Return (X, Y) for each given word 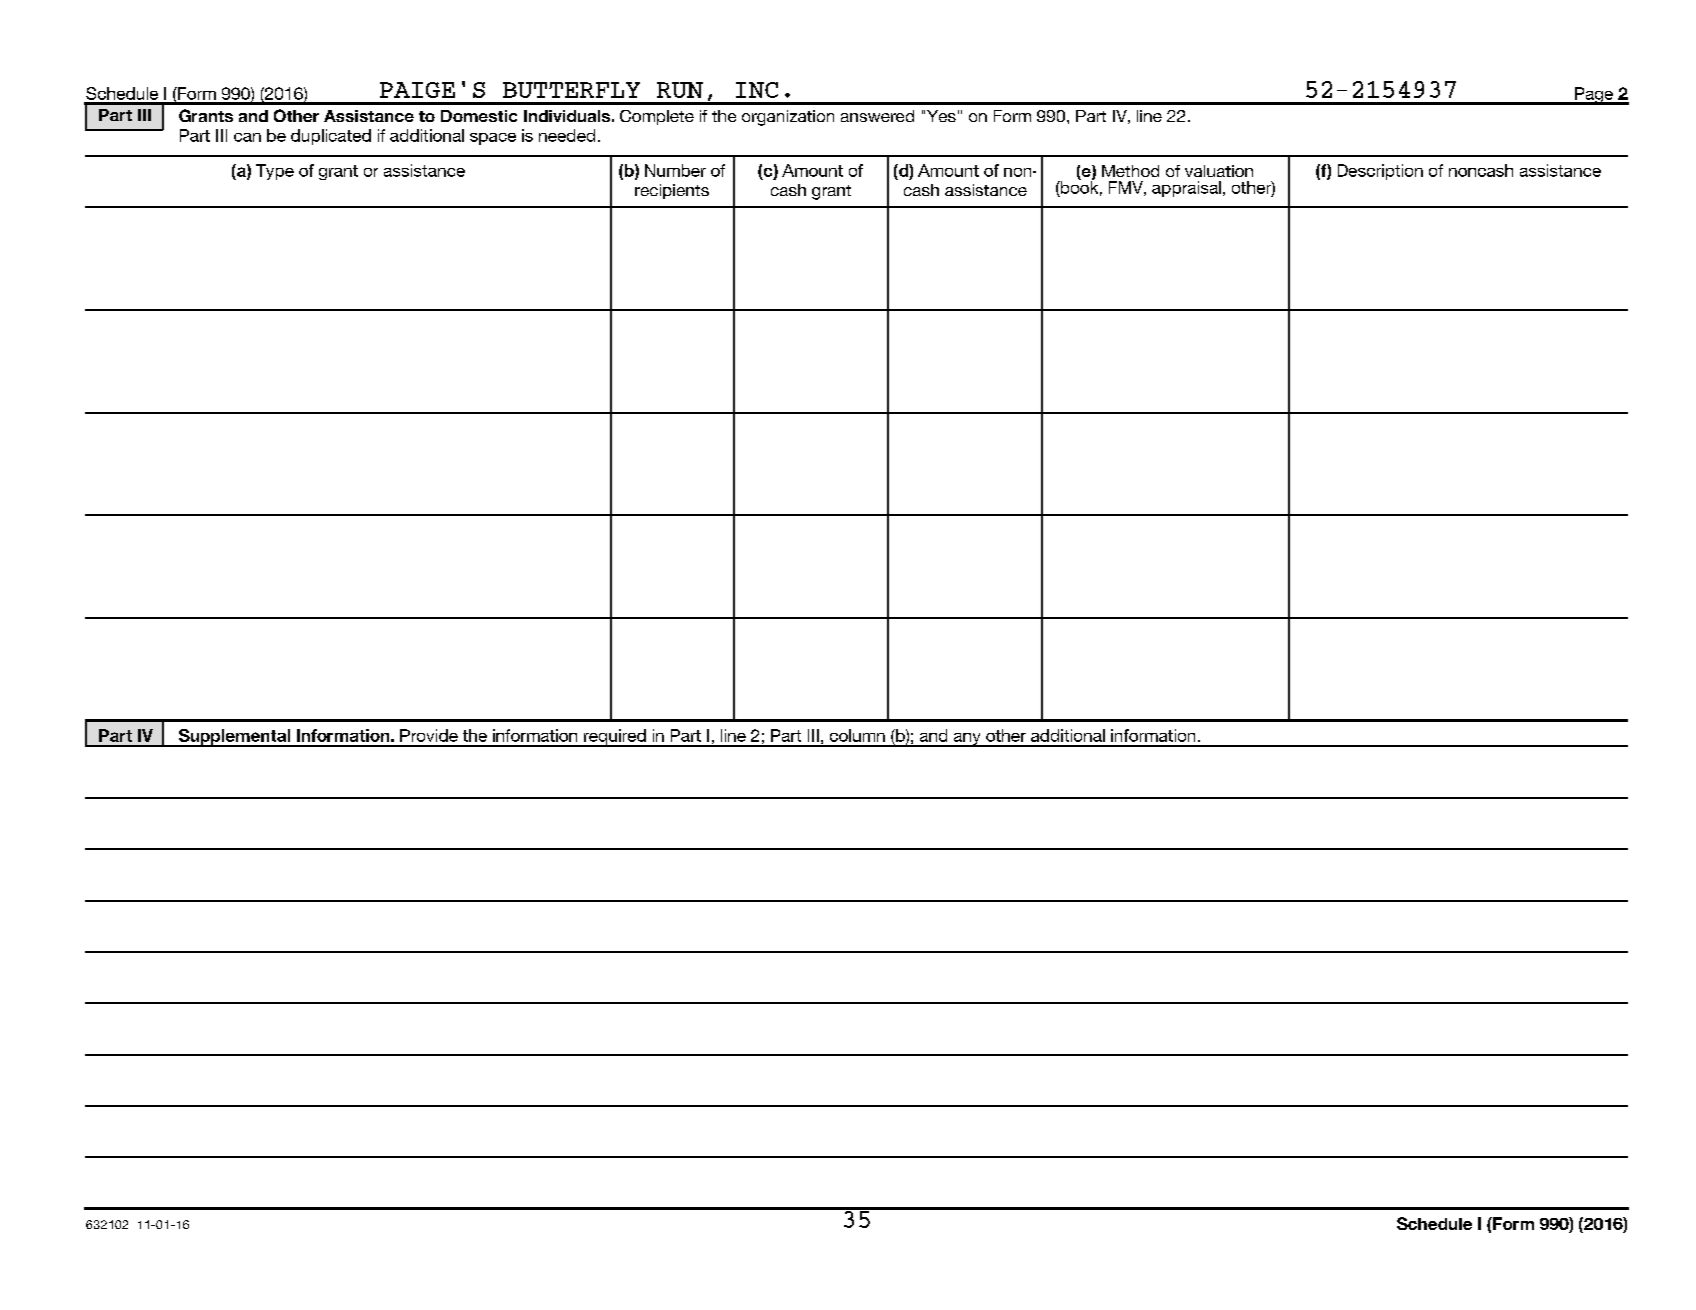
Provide (429, 735)
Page (1593, 96)
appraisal (1186, 189)
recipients (672, 191)
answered (877, 116)
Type (275, 172)
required (615, 738)
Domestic (479, 116)
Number (675, 170)
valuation (1219, 171)
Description (1380, 172)
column (857, 735)
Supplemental (234, 738)
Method (1130, 171)
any (967, 740)
